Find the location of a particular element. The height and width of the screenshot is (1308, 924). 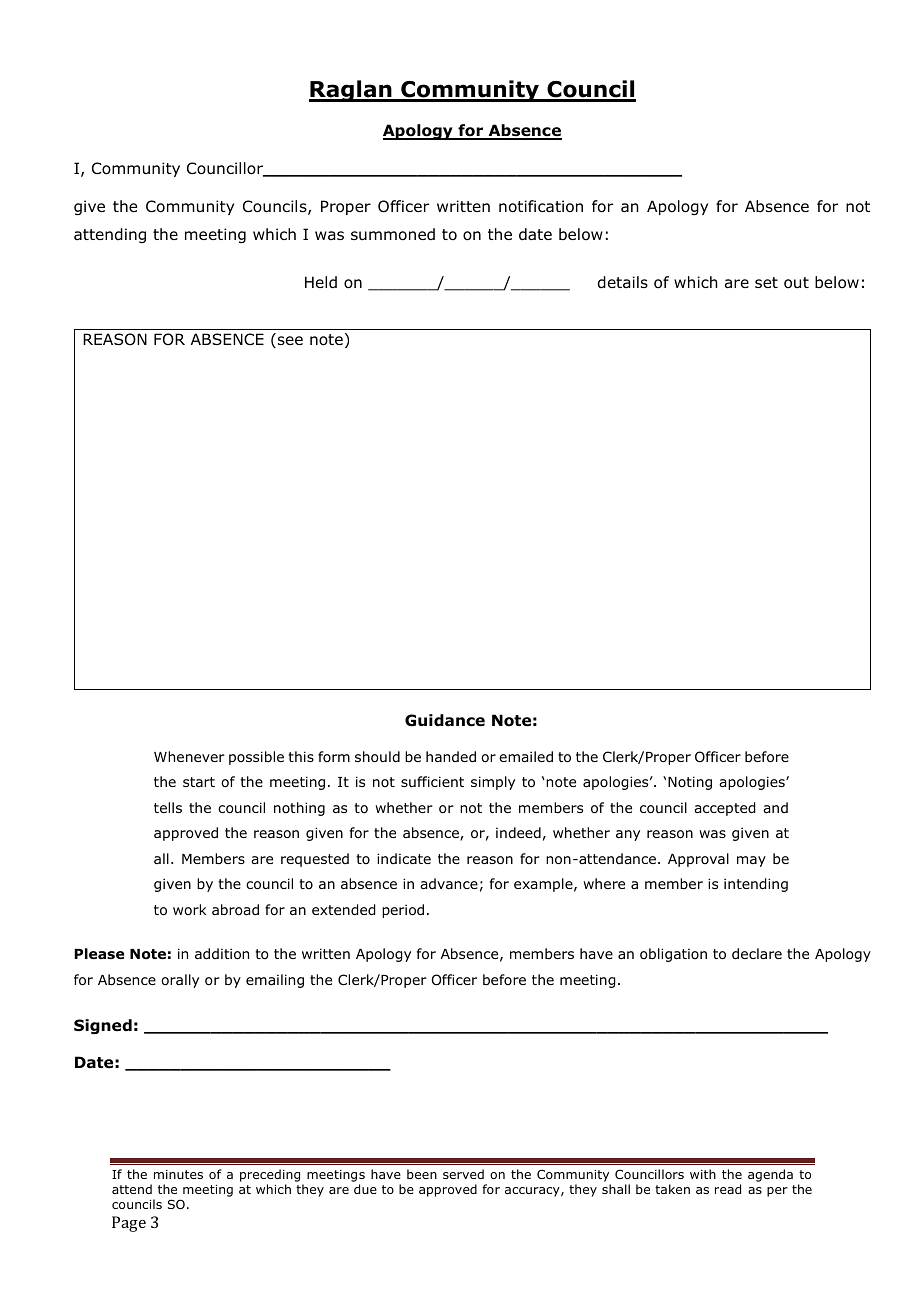

set is located at coordinates (766, 282).
